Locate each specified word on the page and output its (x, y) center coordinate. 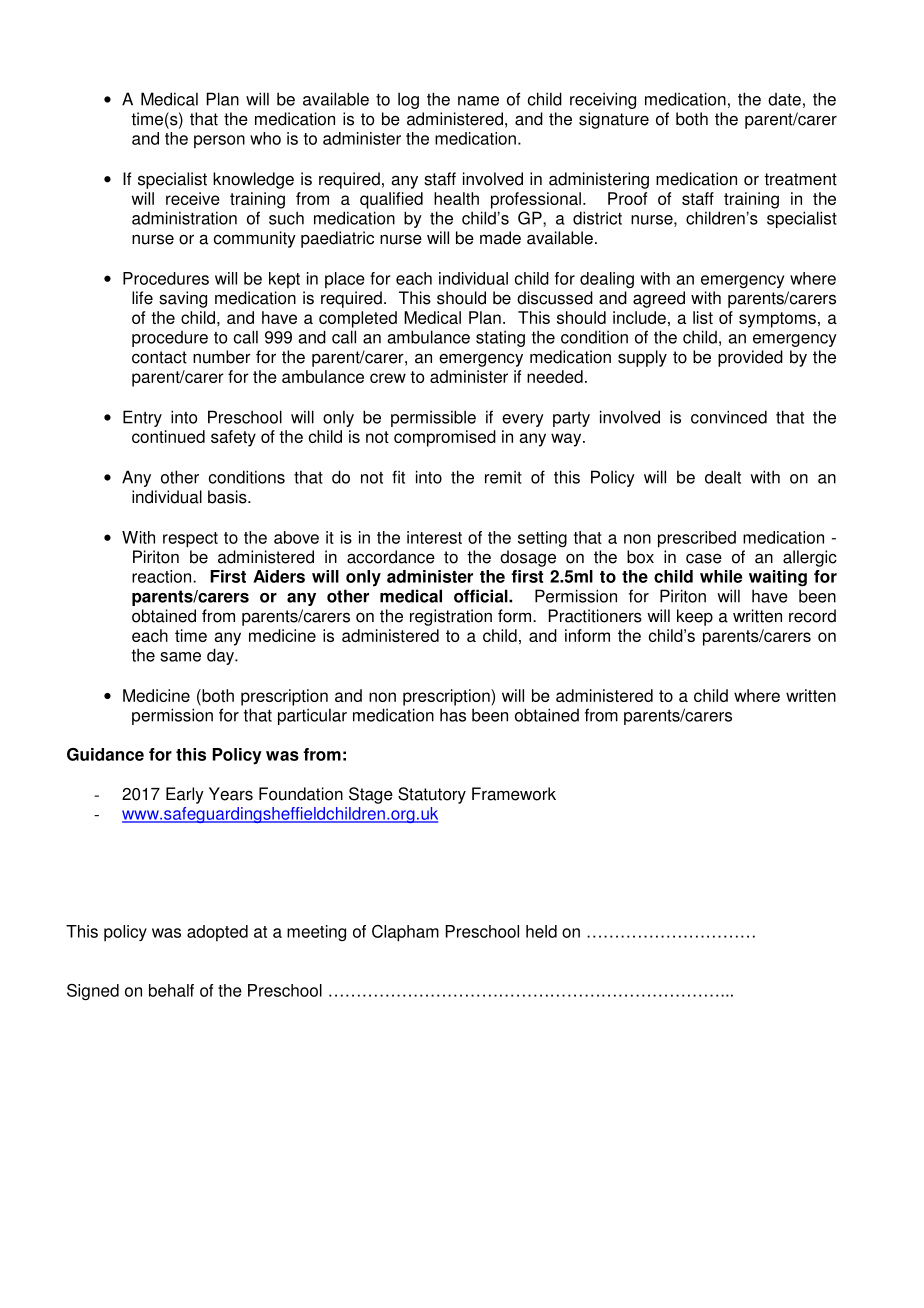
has (453, 715)
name (478, 101)
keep (695, 617)
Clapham (405, 933)
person (219, 142)
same (180, 657)
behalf (171, 990)
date (784, 99)
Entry (142, 418)
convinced (729, 417)
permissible (433, 418)
